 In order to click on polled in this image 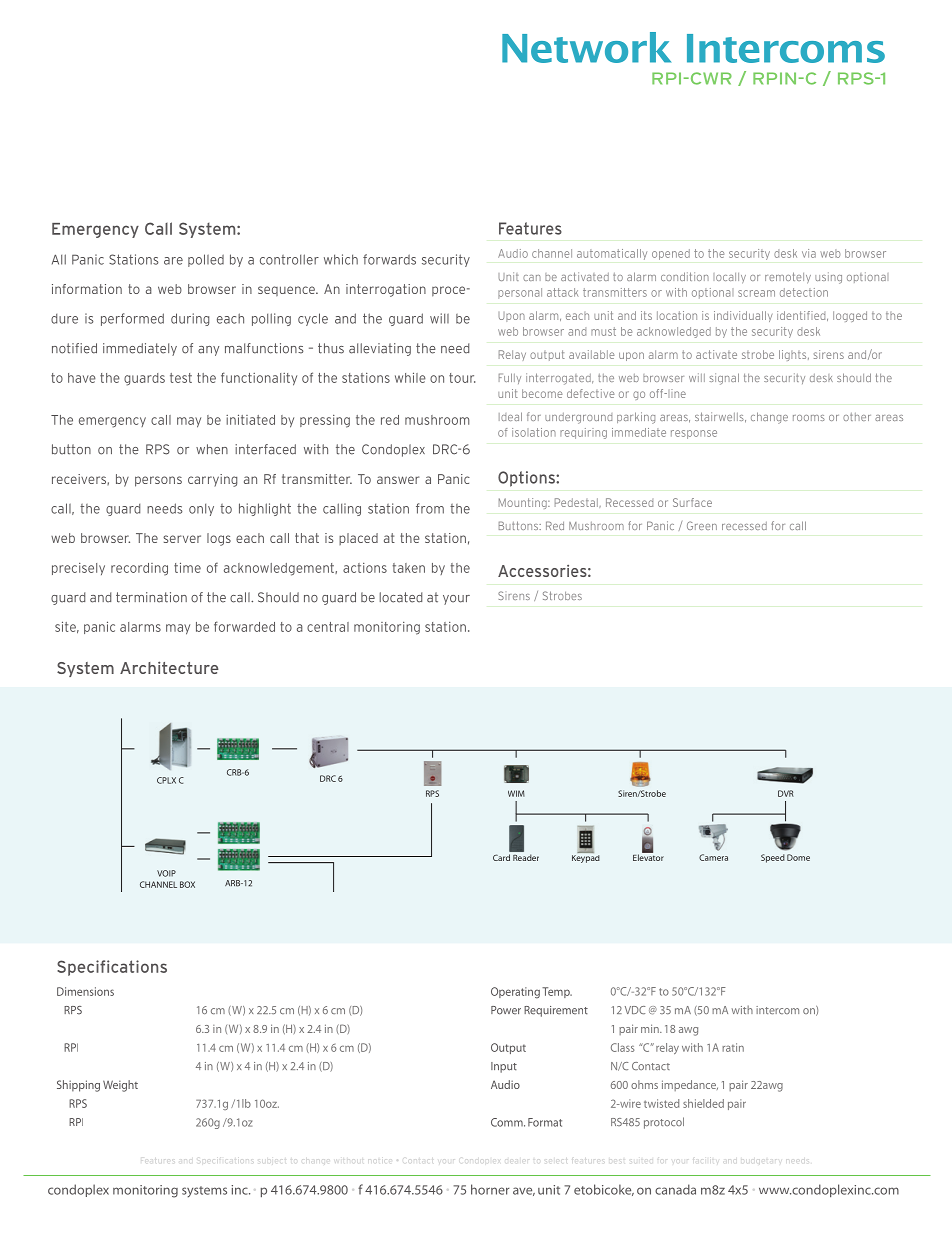, I will do `click(206, 260)`.
